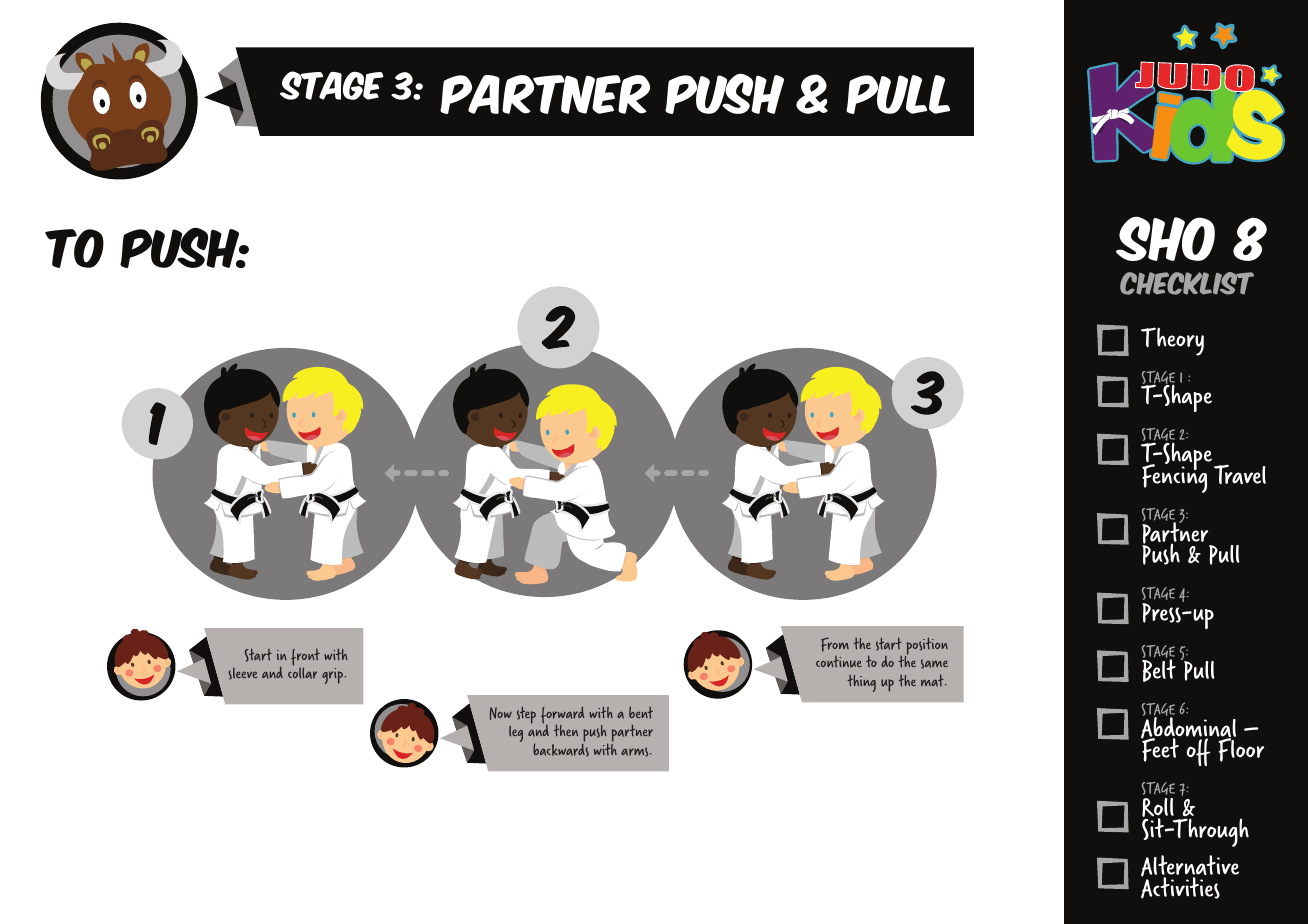 The height and width of the screenshot is (924, 1308). I want to click on grip, so click(333, 676).
